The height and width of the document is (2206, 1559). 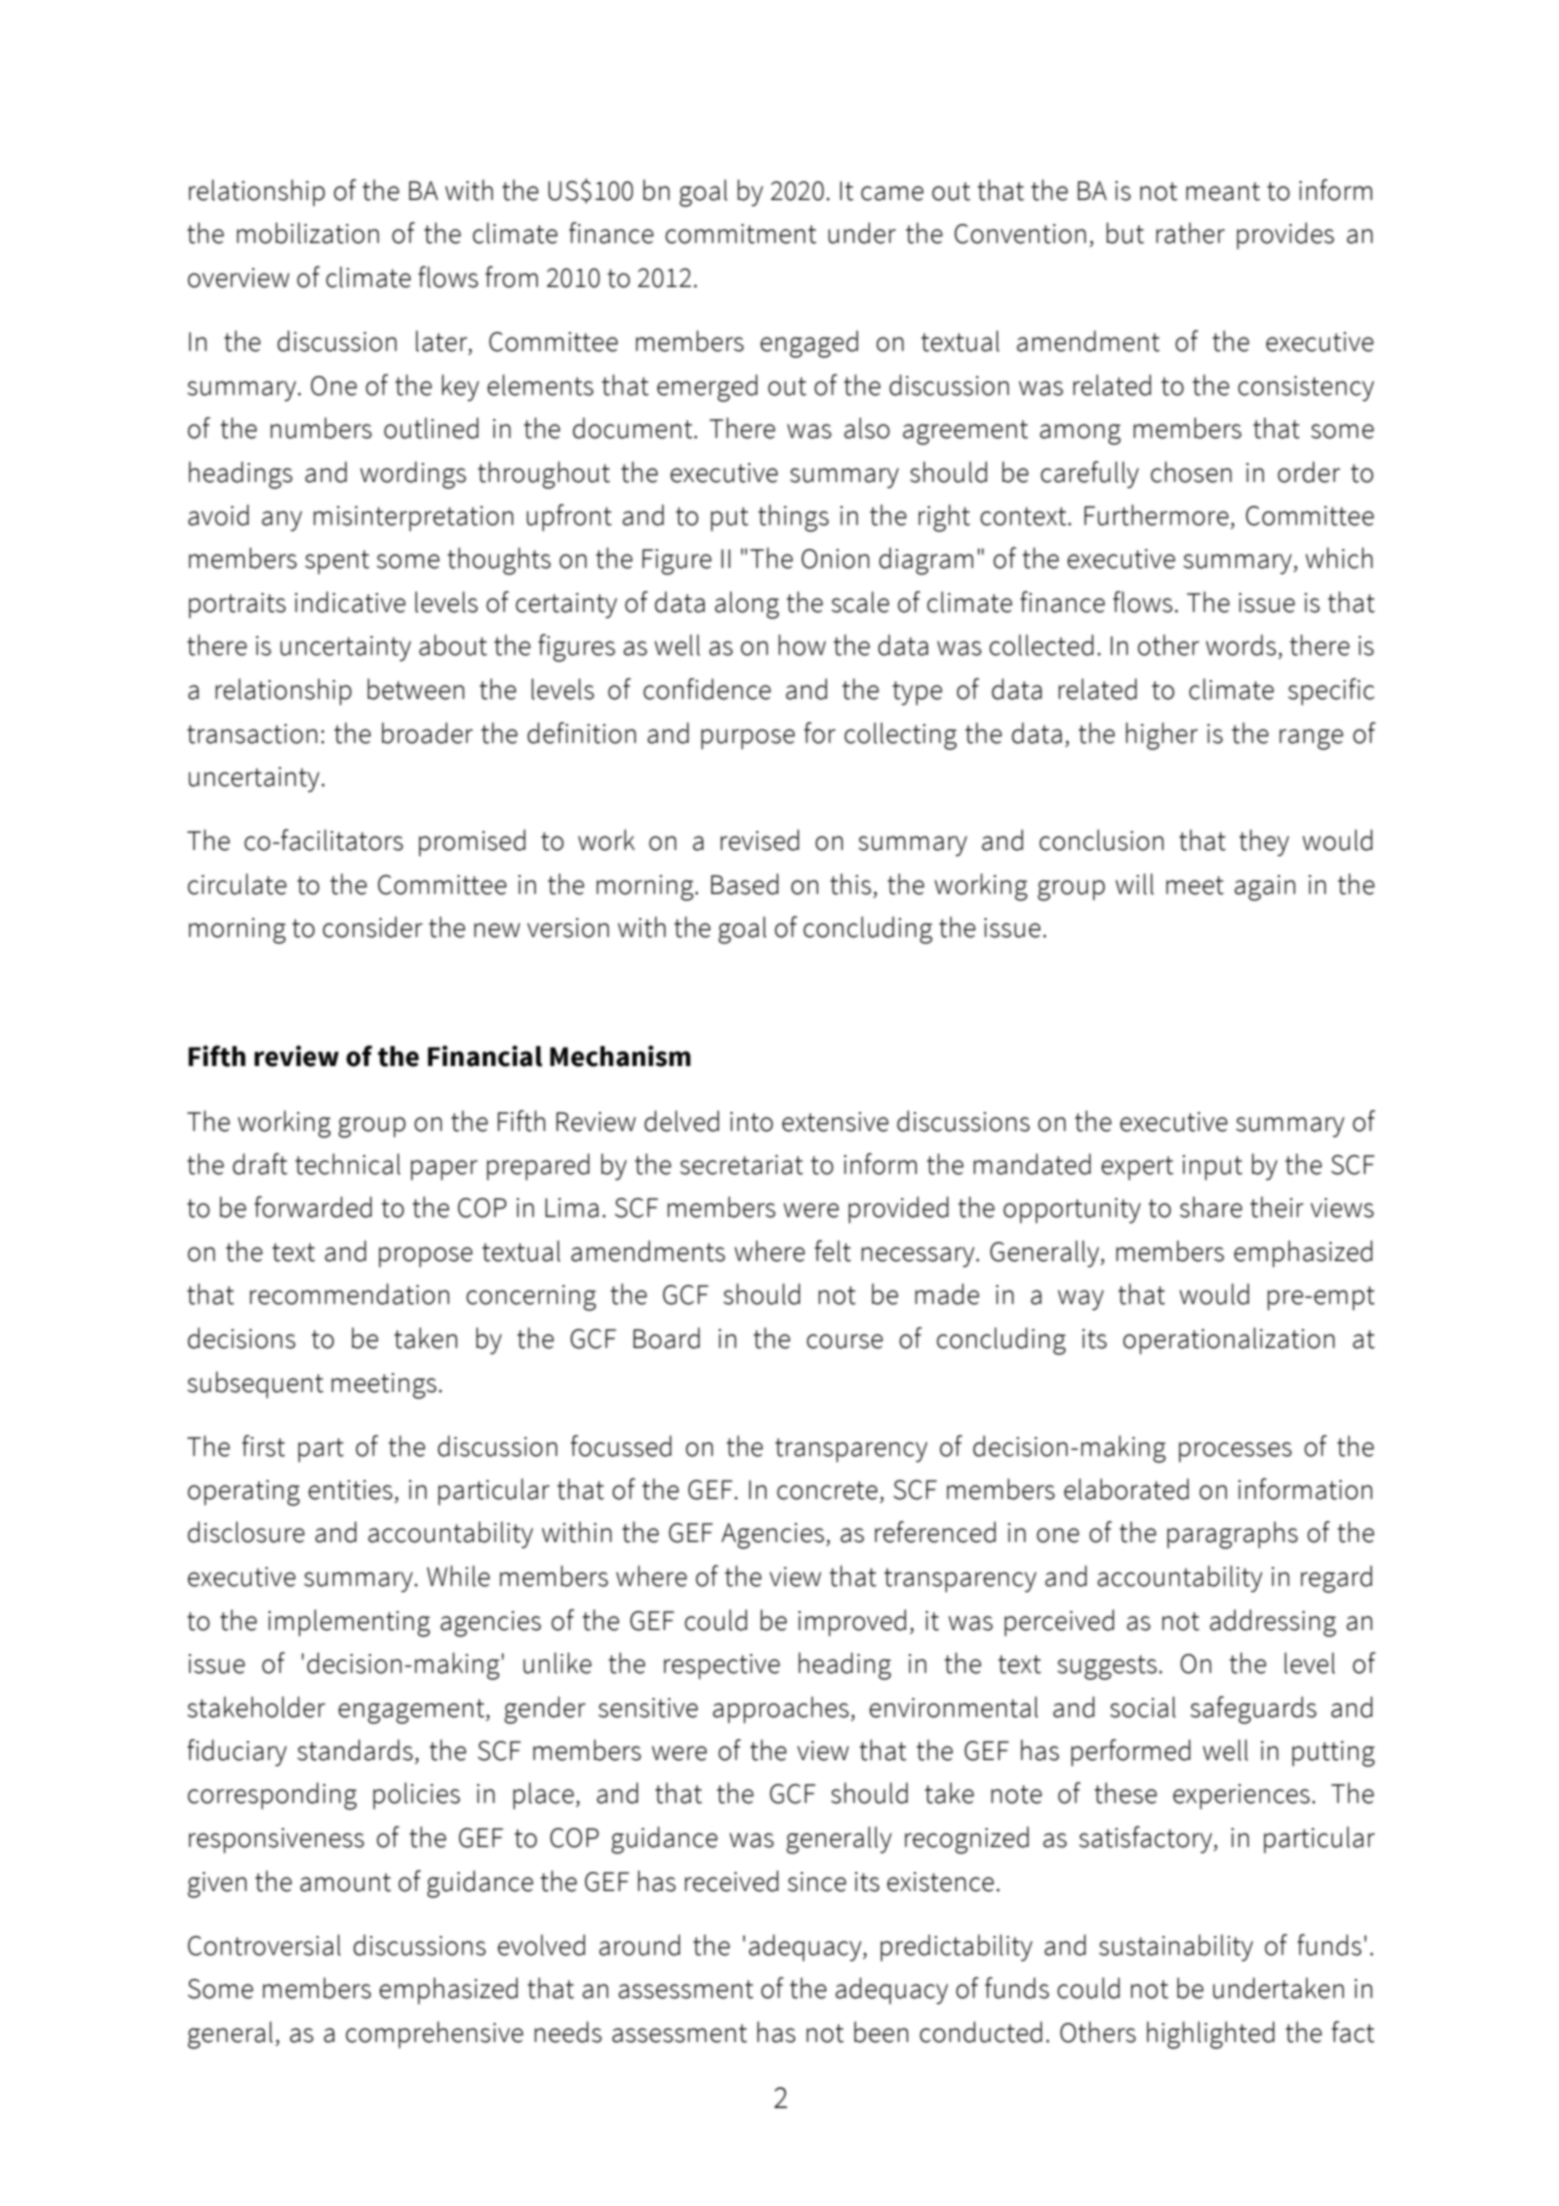 What do you see at coordinates (347, 1164) in the document?
I see `technical` at bounding box center [347, 1164].
